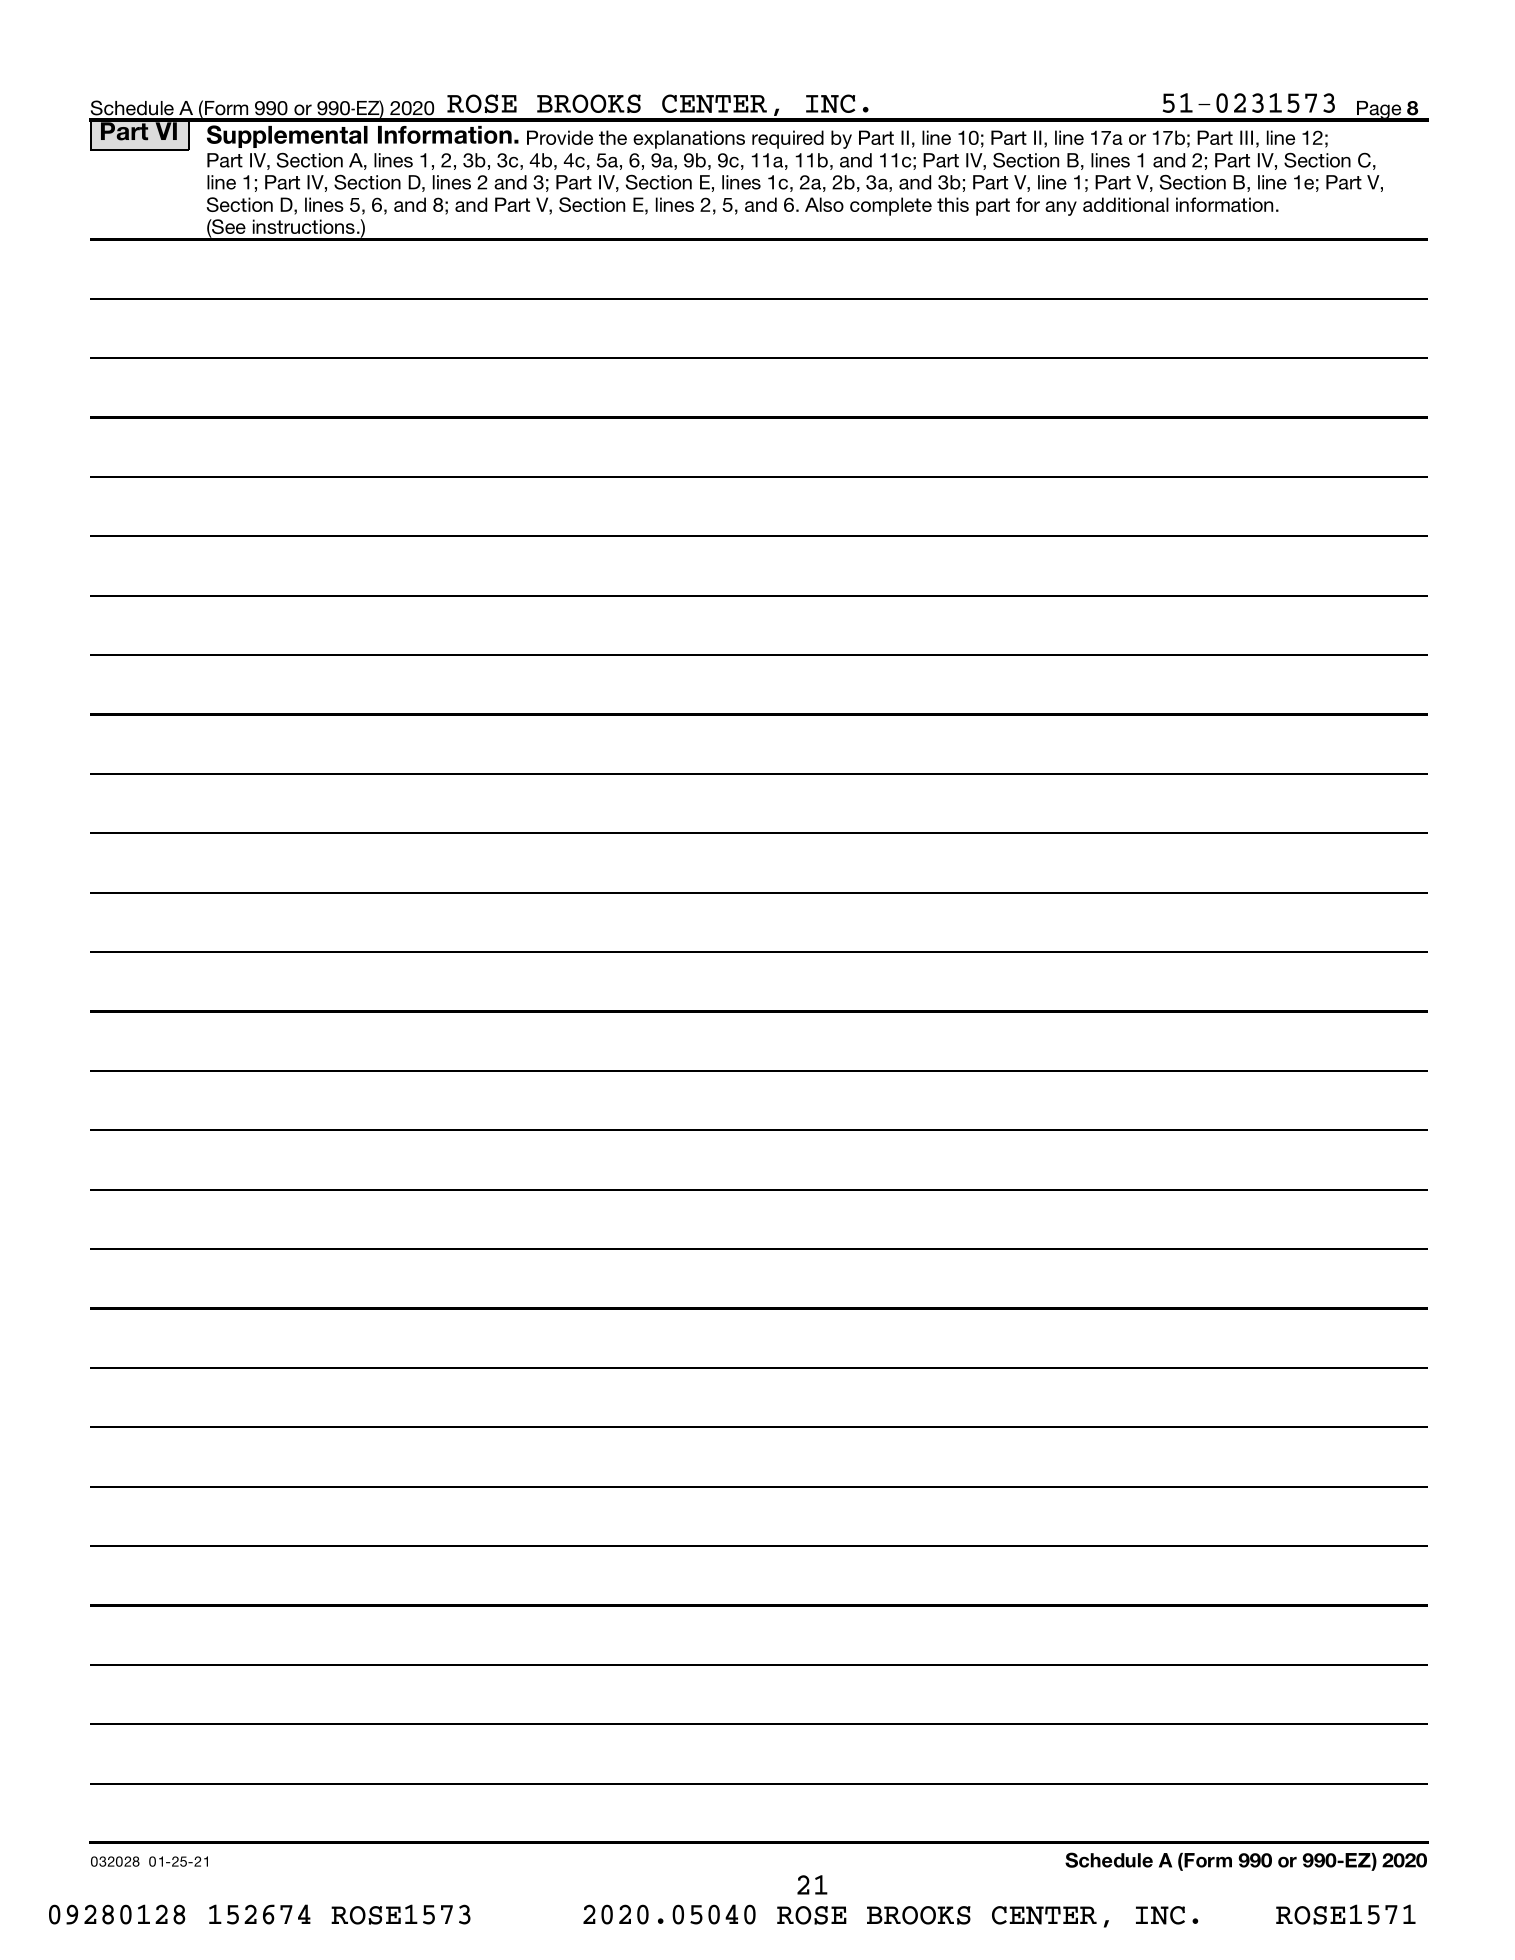 This page has width=1515, height=1960. What do you see at coordinates (1246, 137) in the page?
I see `III` at bounding box center [1246, 137].
